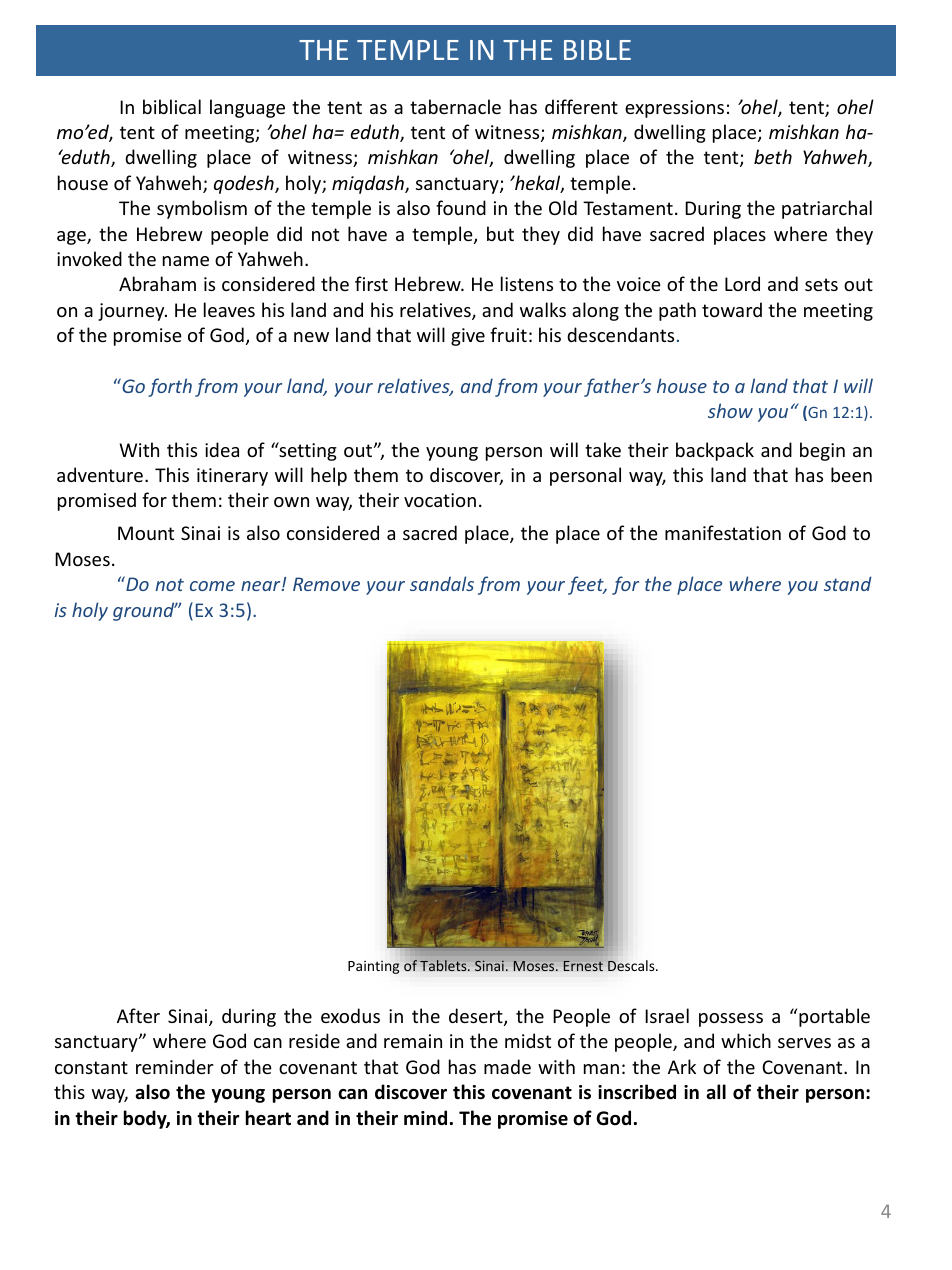 Image resolution: width=952 pixels, height=1270 pixels. I want to click on biblical, so click(172, 106).
